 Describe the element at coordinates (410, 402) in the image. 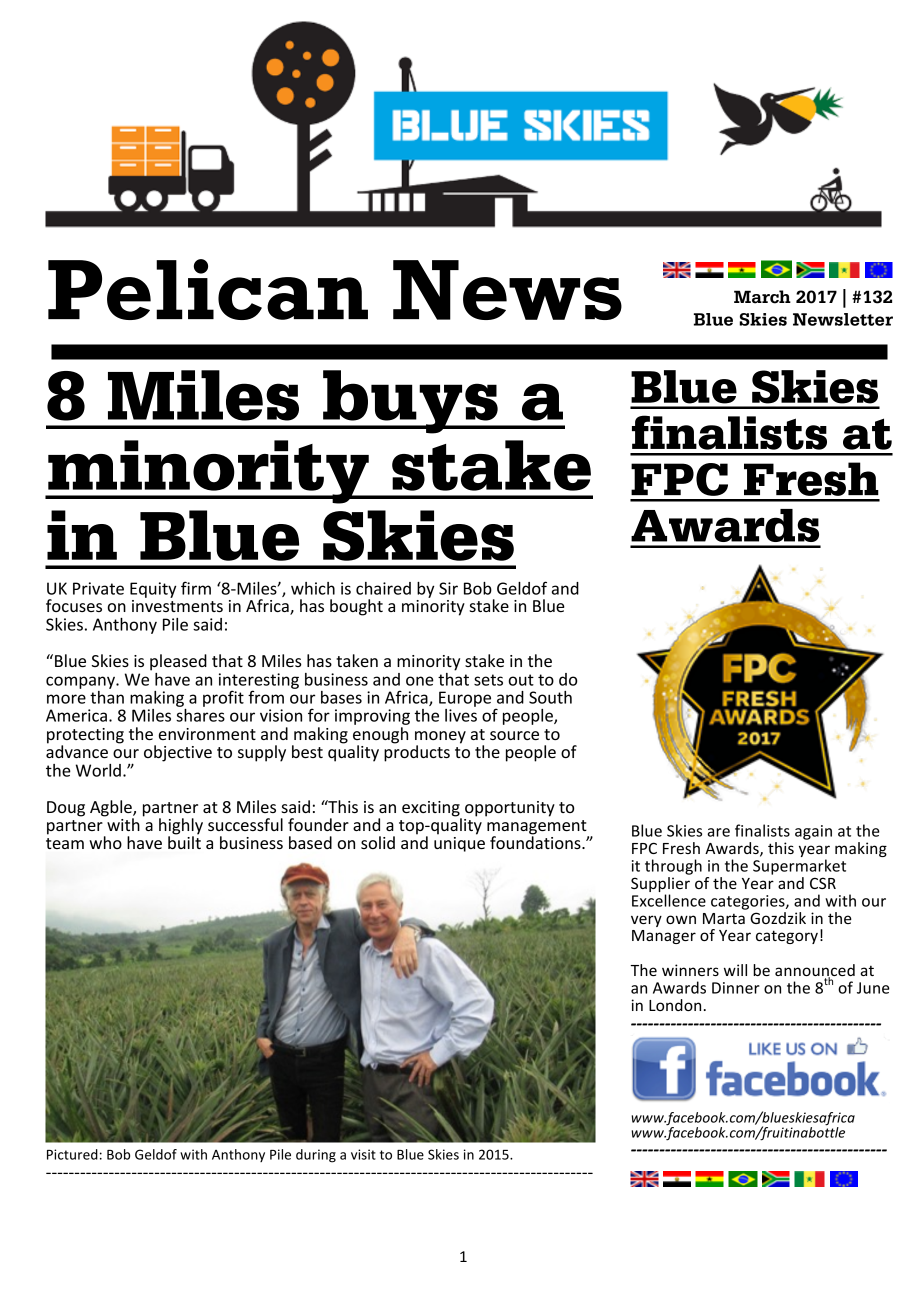

I see `buys` at that location.
